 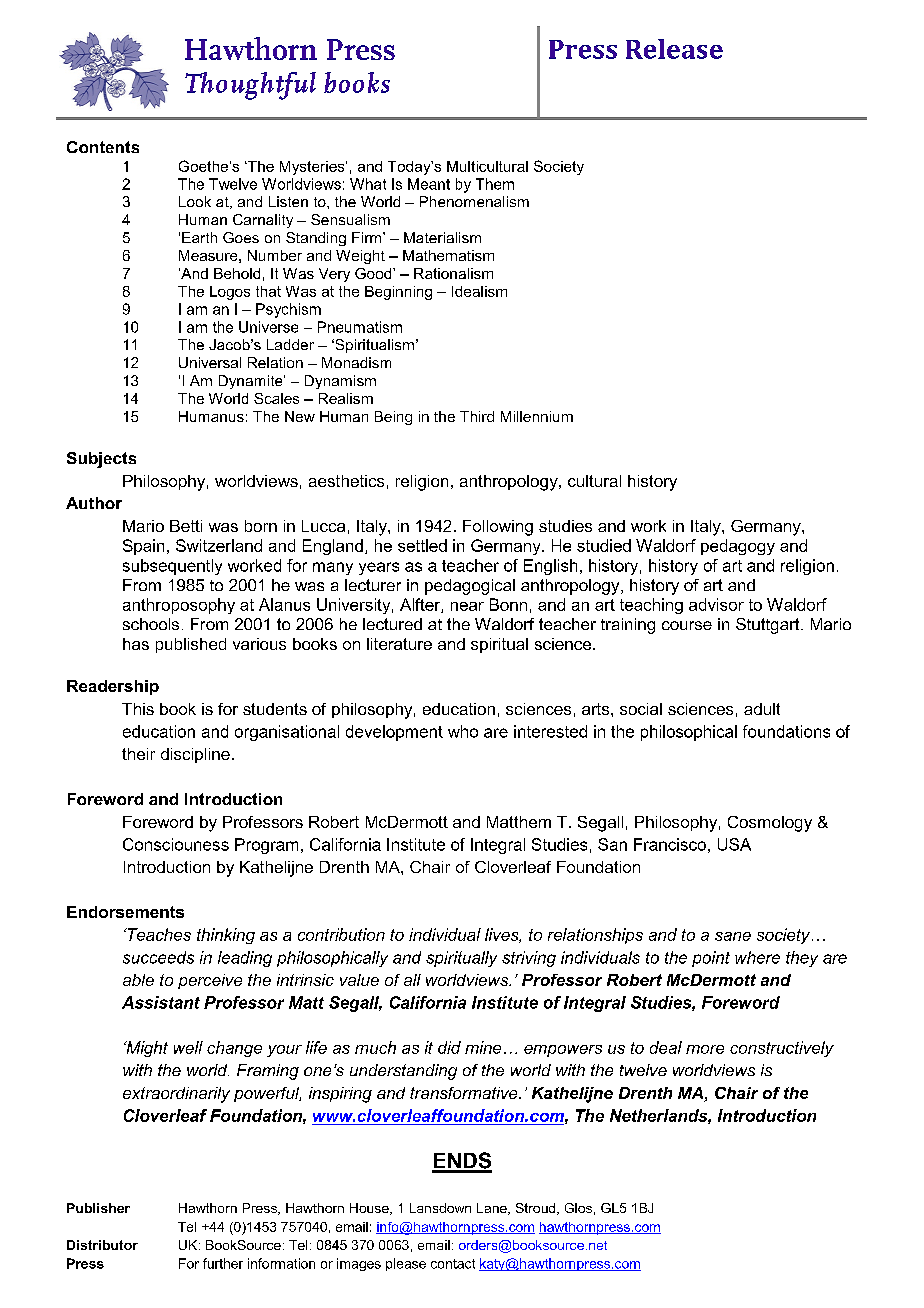 What do you see at coordinates (195, 755) in the image?
I see `discipline` at bounding box center [195, 755].
